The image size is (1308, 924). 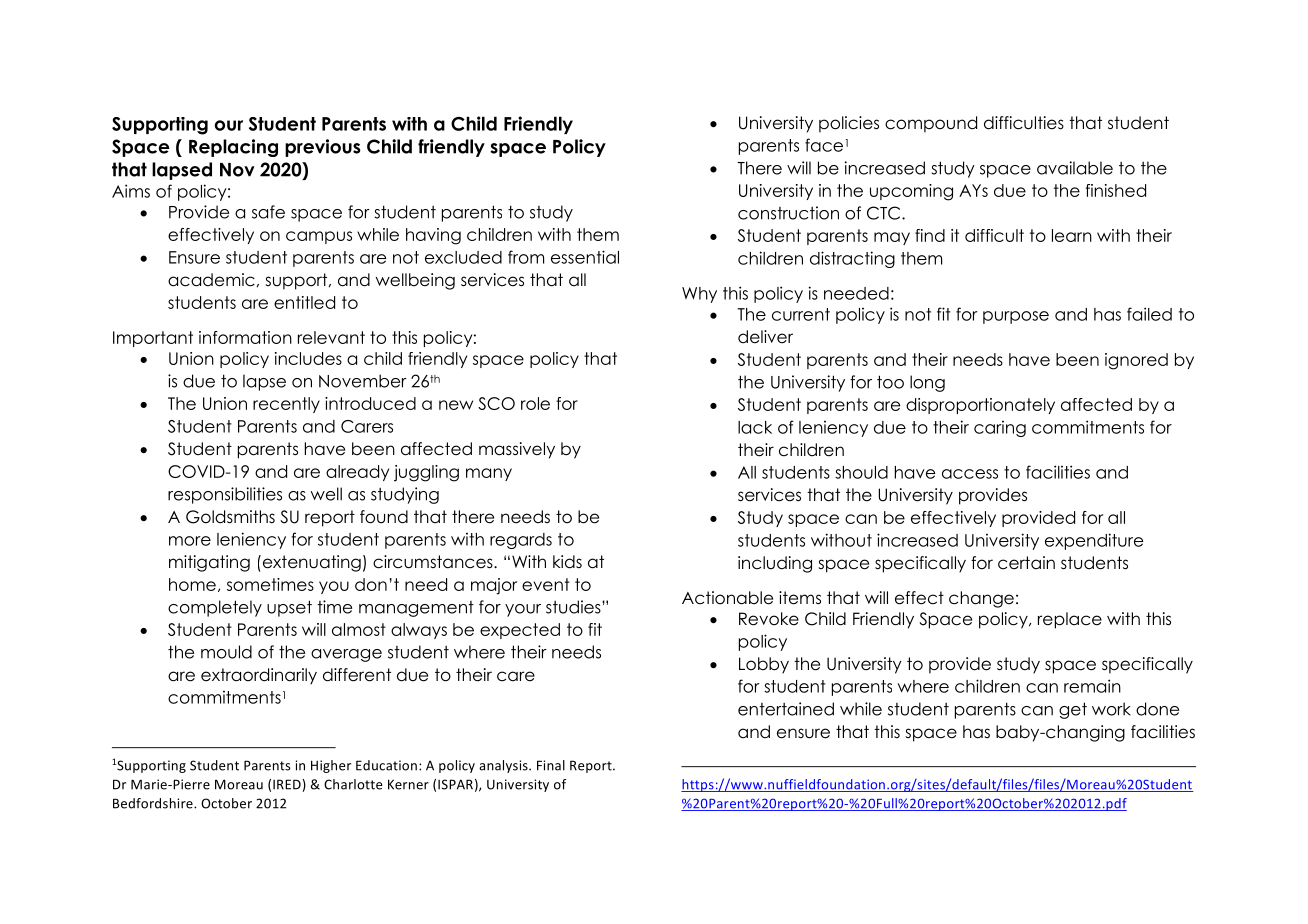 I want to click on Higher, so click(x=331, y=766).
